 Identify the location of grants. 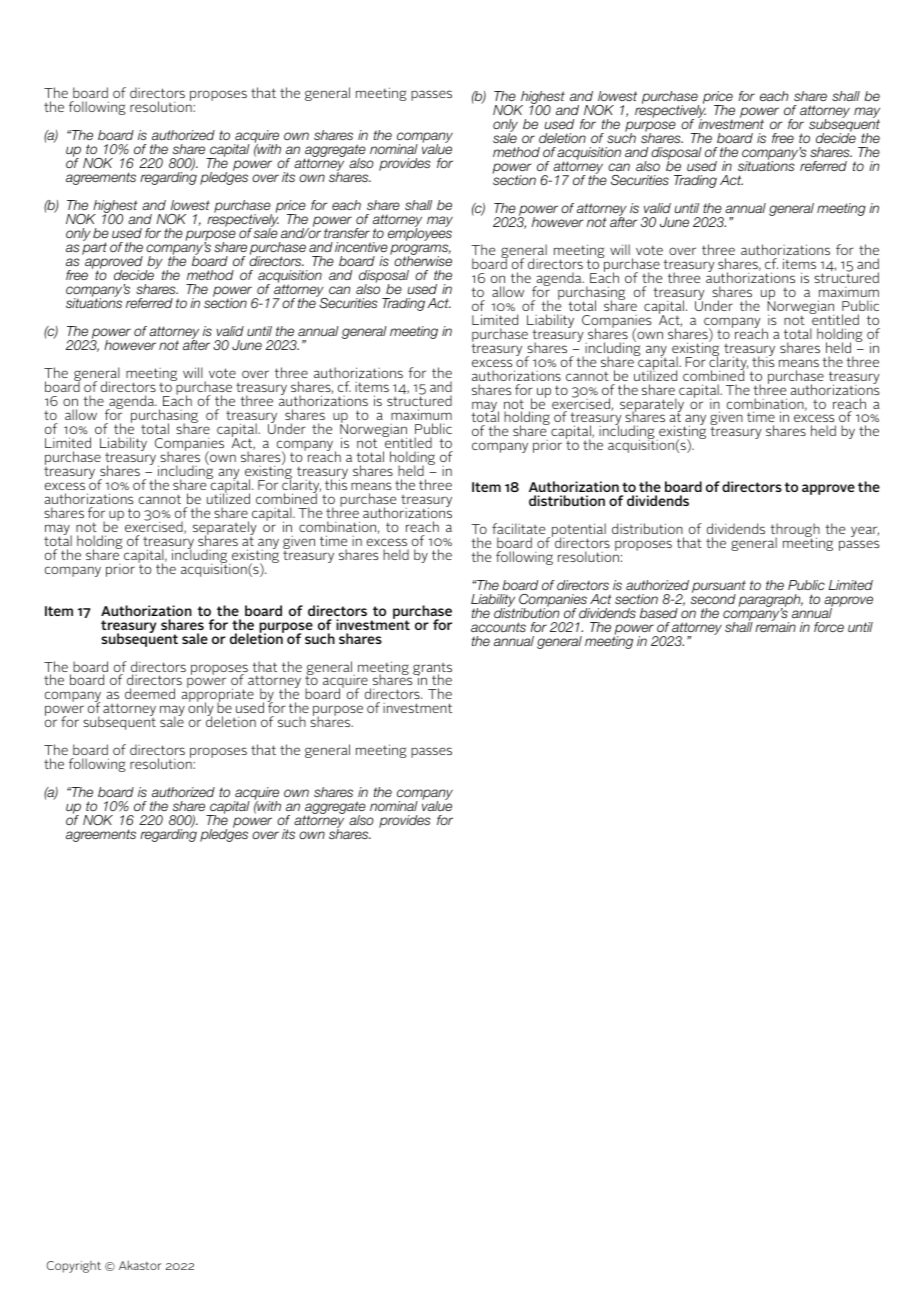
(432, 670).
